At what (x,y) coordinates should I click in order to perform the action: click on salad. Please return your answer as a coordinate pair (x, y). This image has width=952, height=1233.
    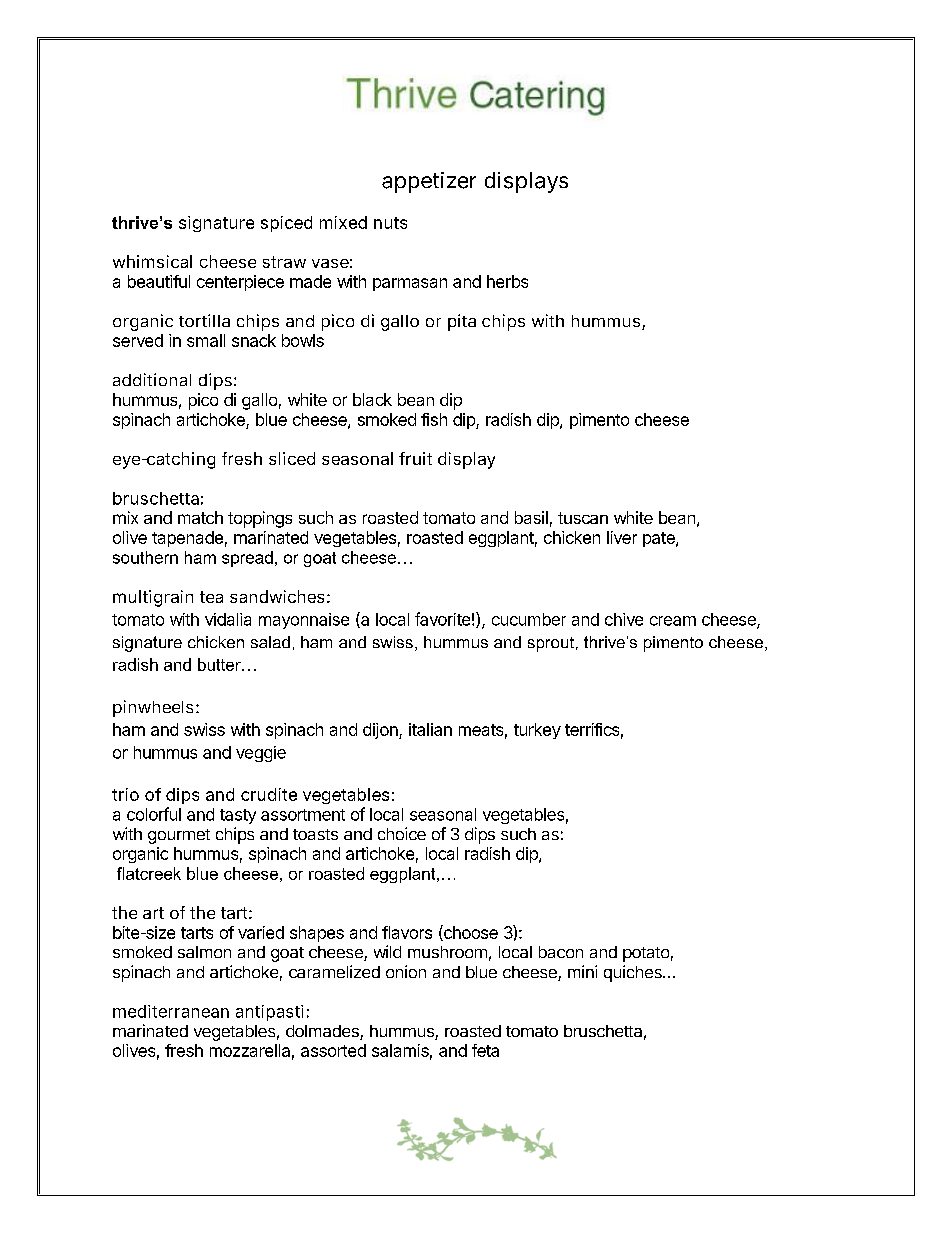
    Looking at the image, I should click on (270, 642).
